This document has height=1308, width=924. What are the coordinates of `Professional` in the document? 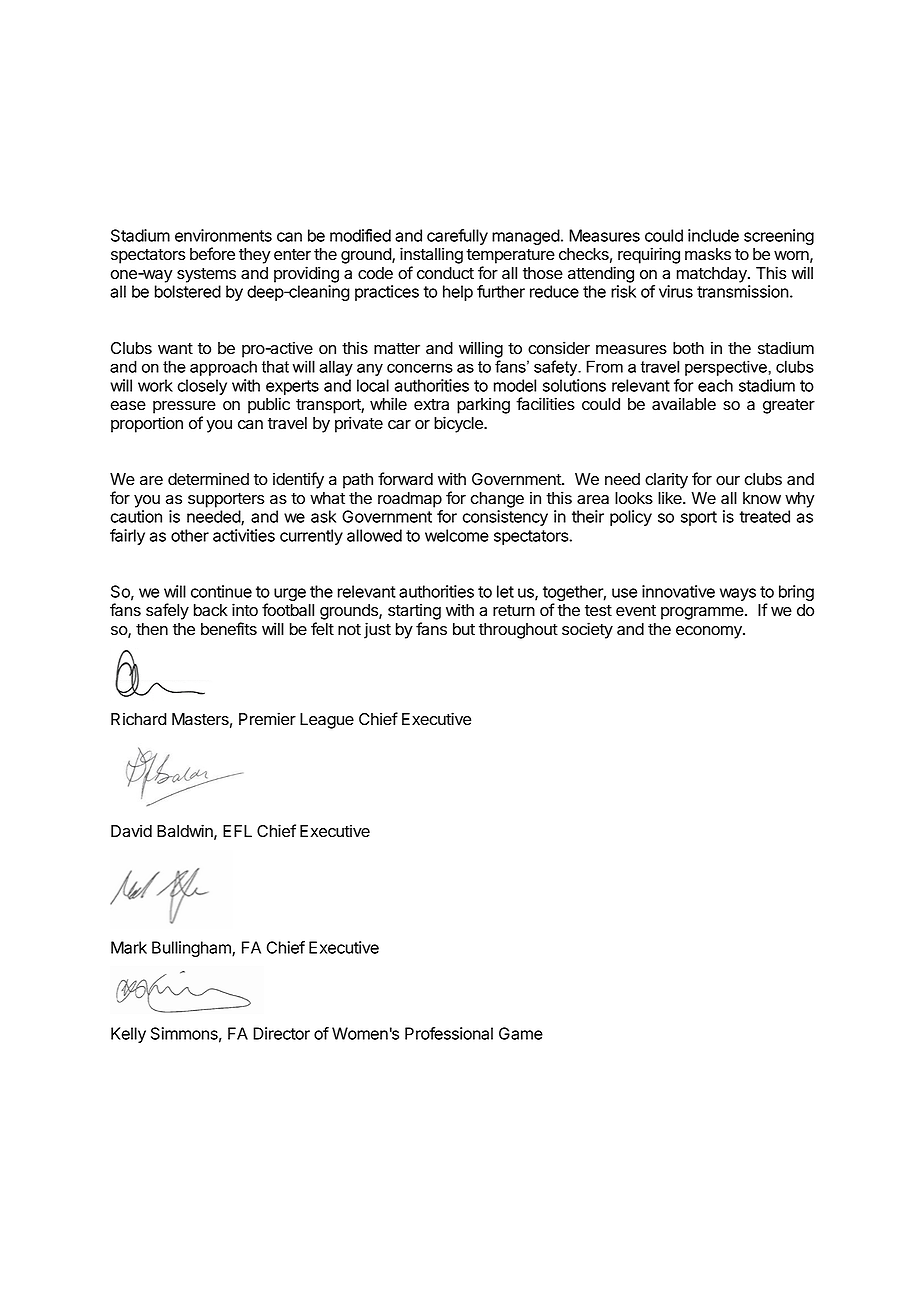 It's located at (449, 1033).
